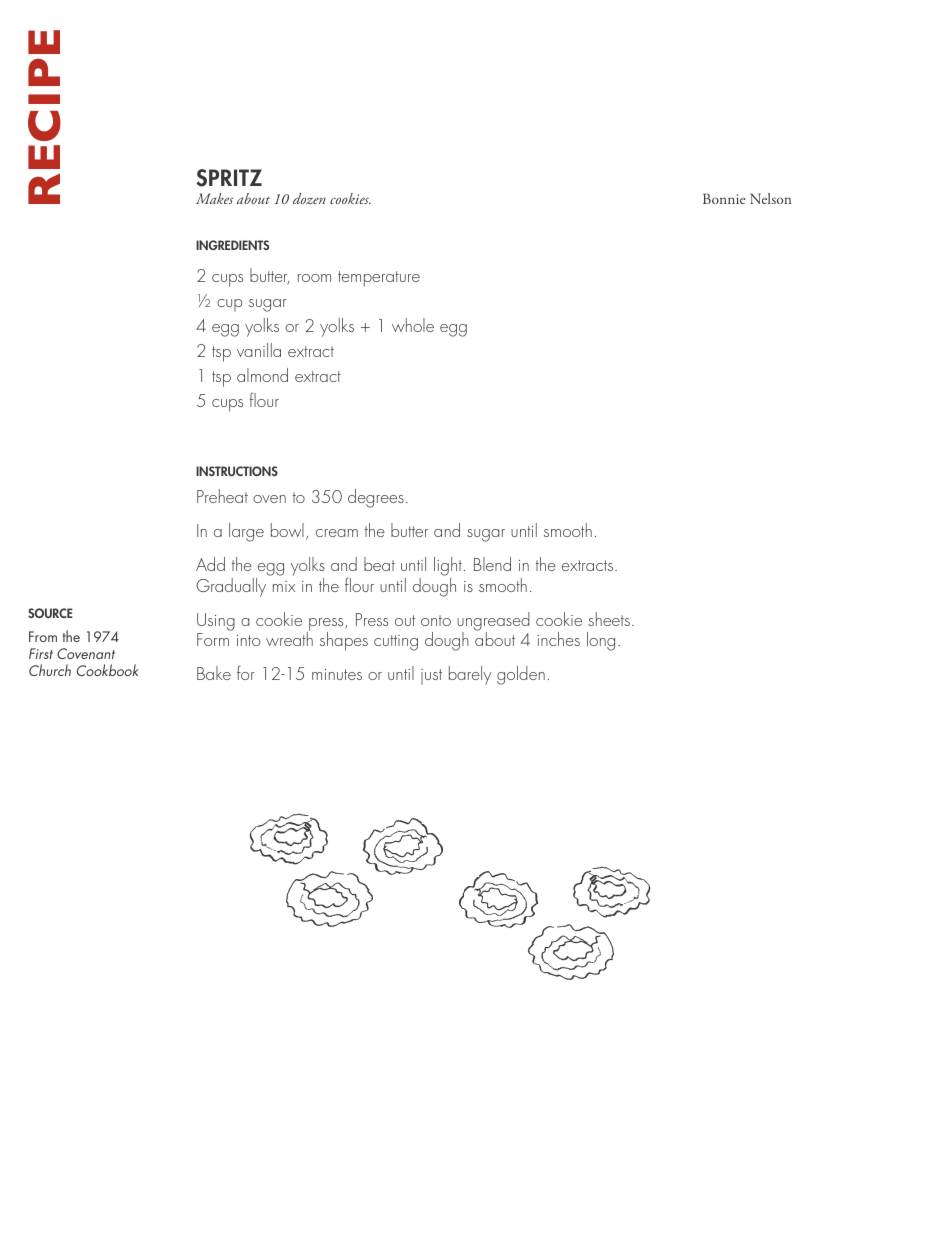 This image has height=1233, width=952. I want to click on whole, so click(413, 325).
